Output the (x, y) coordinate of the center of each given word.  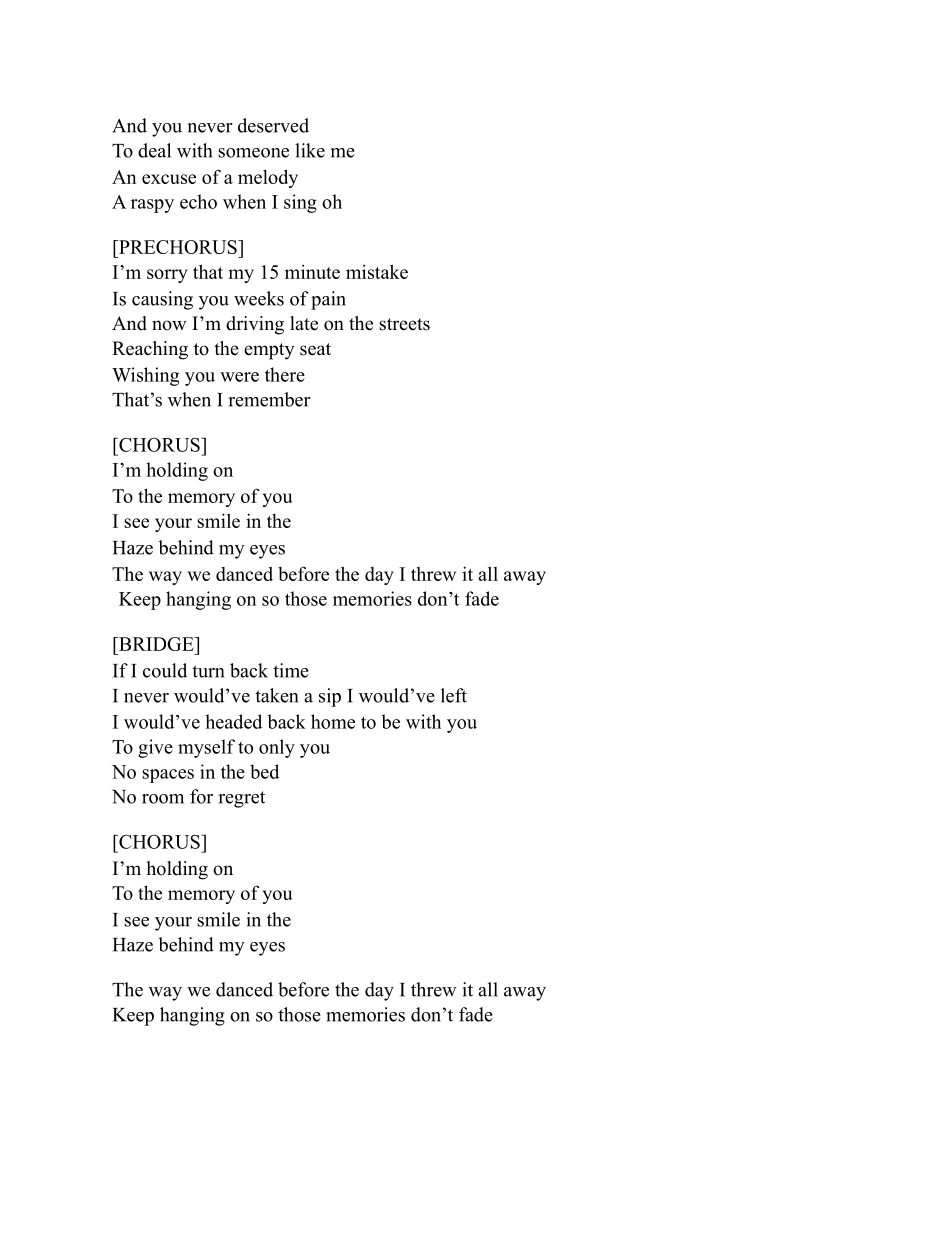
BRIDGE (156, 644)
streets (404, 324)
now (169, 325)
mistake (377, 271)
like (310, 150)
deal (154, 150)
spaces (168, 776)
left (454, 695)
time (291, 670)
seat (315, 349)
